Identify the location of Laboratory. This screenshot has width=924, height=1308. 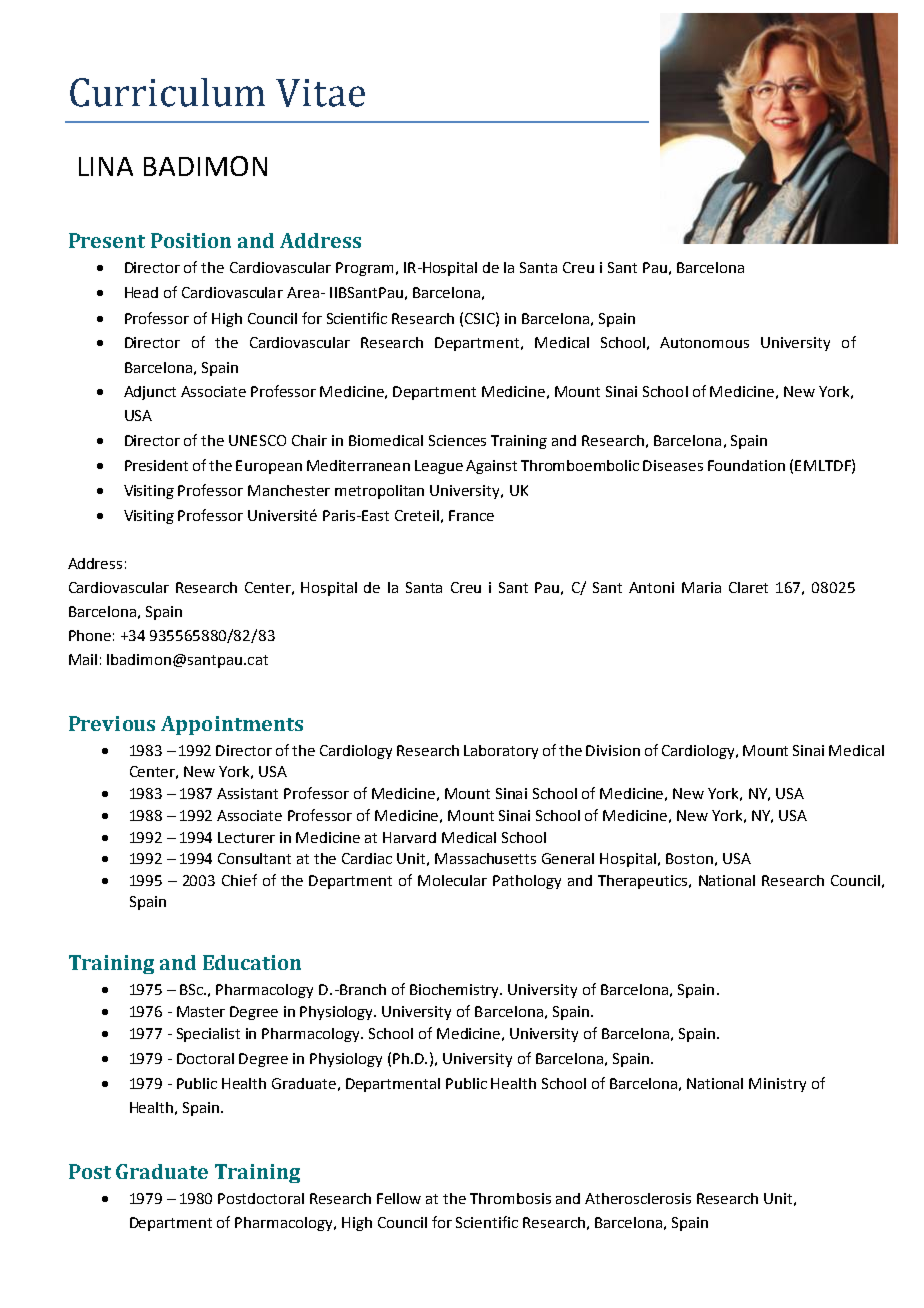
(501, 752).
